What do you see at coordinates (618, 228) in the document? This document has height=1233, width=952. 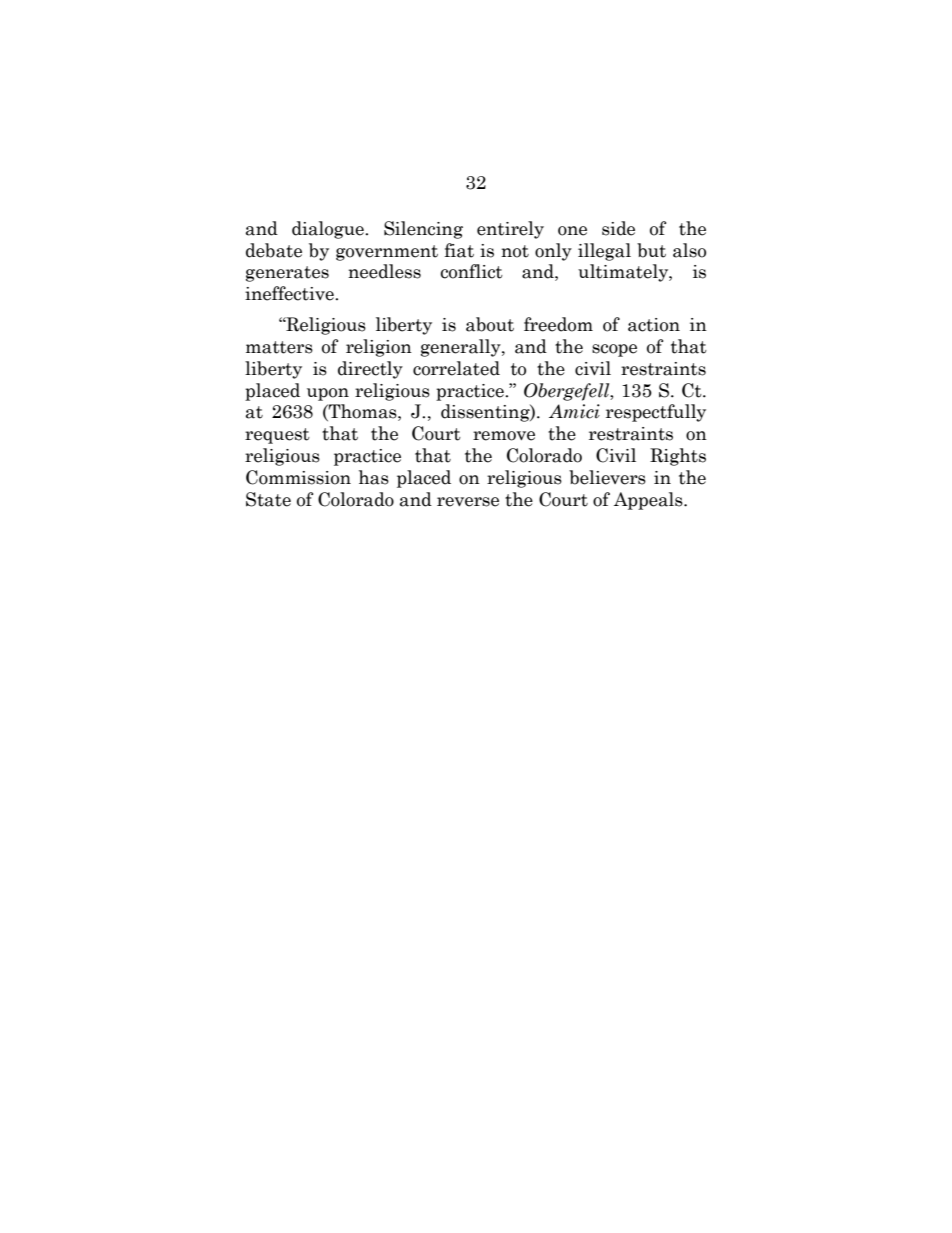 I see `side` at bounding box center [618, 228].
